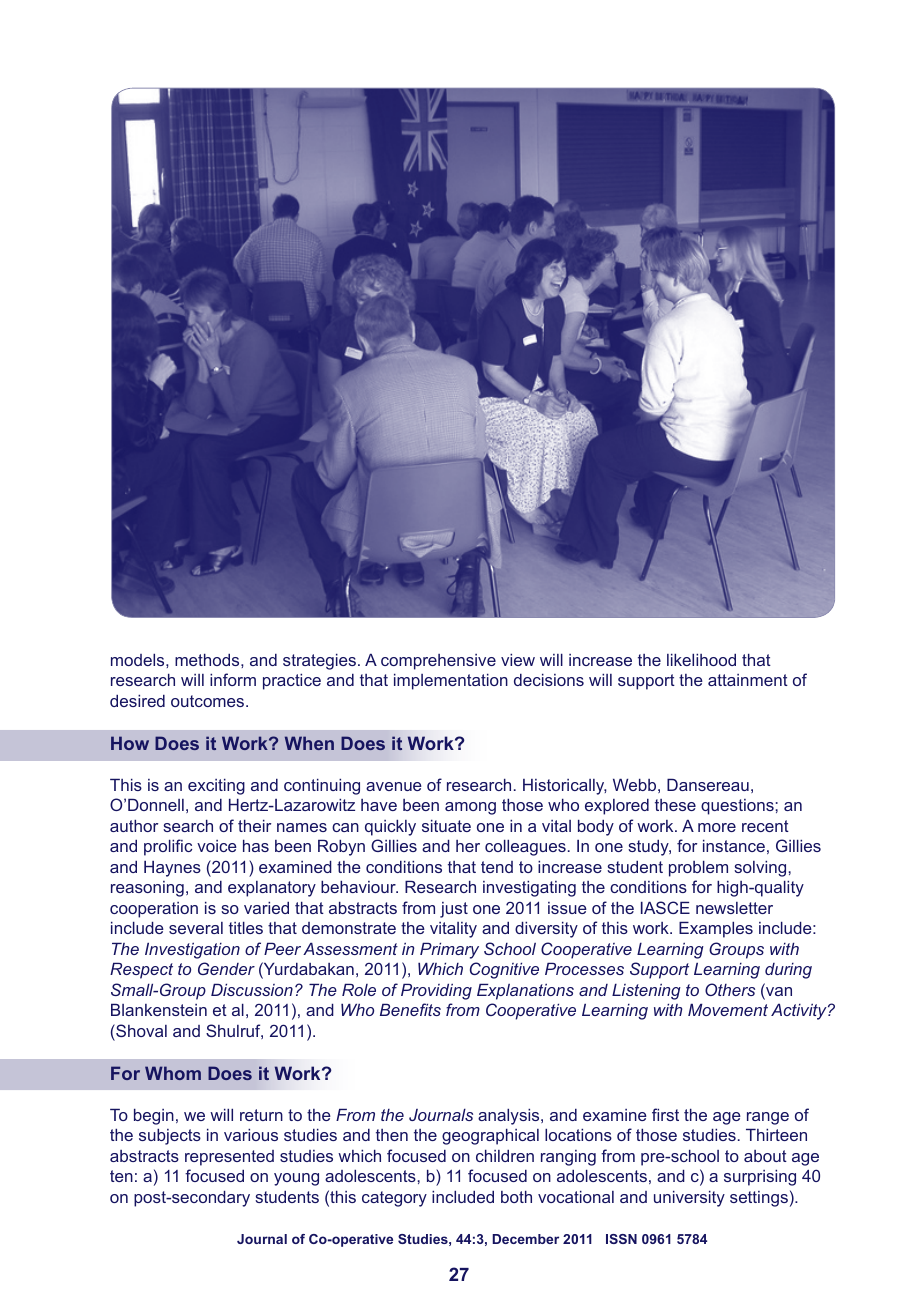 The image size is (924, 1308). What do you see at coordinates (449, 950) in the screenshot?
I see `Primary` at bounding box center [449, 950].
